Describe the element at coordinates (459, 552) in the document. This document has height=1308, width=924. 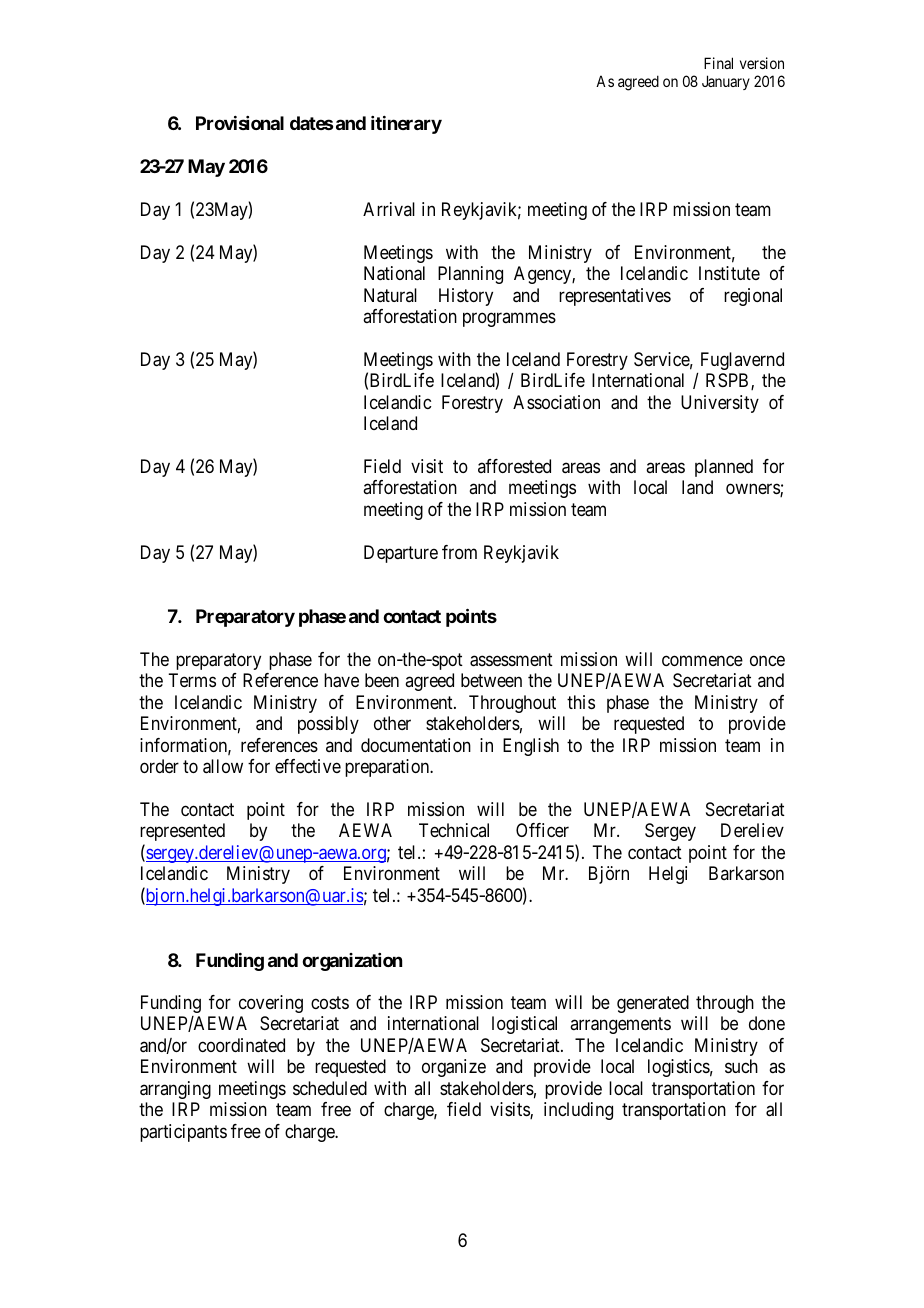
I see `from` at that location.
